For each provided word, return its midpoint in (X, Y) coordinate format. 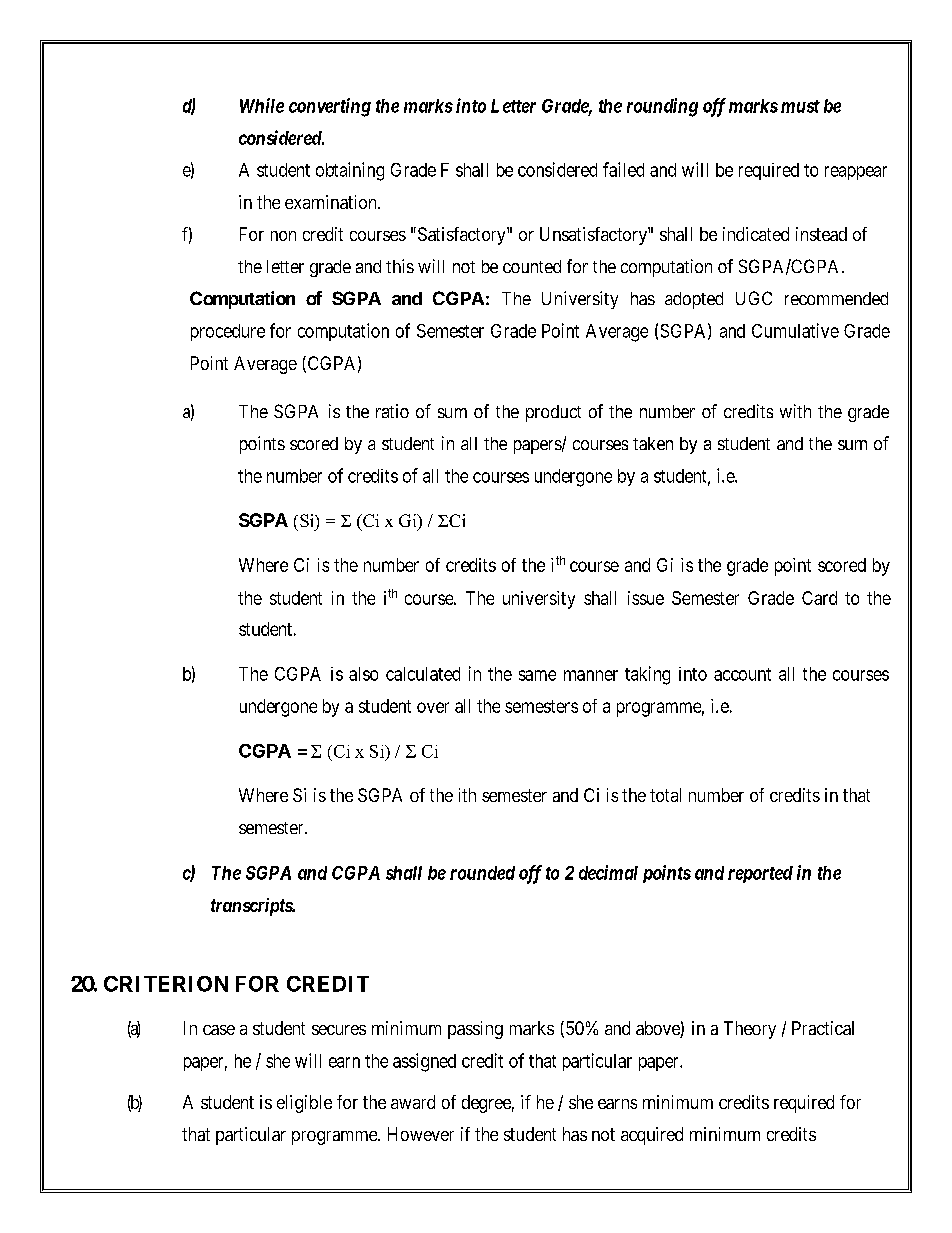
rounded (482, 873)
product (553, 413)
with (795, 411)
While (262, 105)
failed (623, 169)
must (800, 106)
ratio (392, 411)
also (363, 674)
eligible (304, 1104)
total (665, 795)
